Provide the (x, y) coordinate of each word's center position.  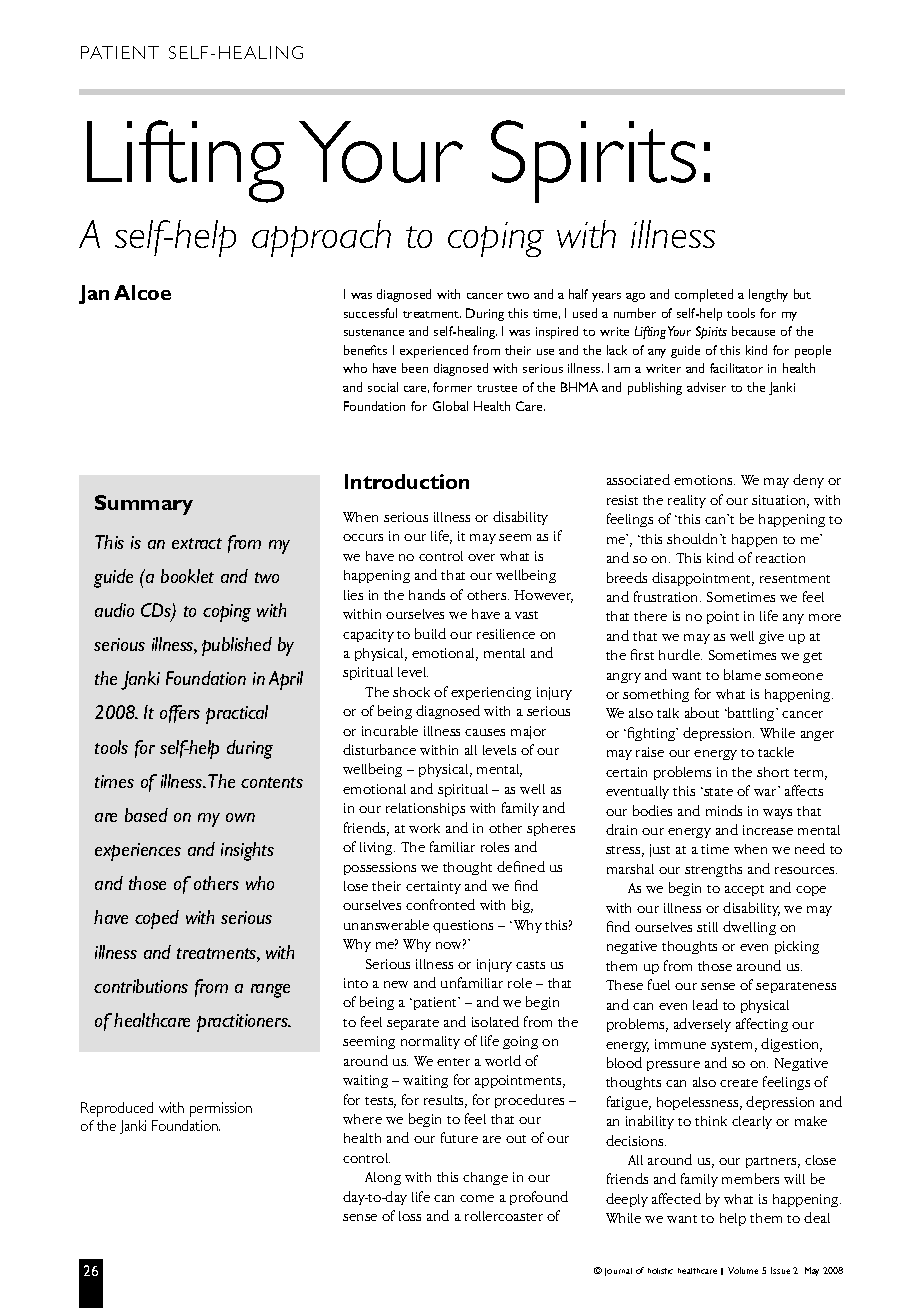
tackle (776, 752)
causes (485, 732)
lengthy (768, 295)
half (578, 294)
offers (180, 714)
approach (321, 238)
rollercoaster (504, 1216)
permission (221, 1109)
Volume (743, 1270)
